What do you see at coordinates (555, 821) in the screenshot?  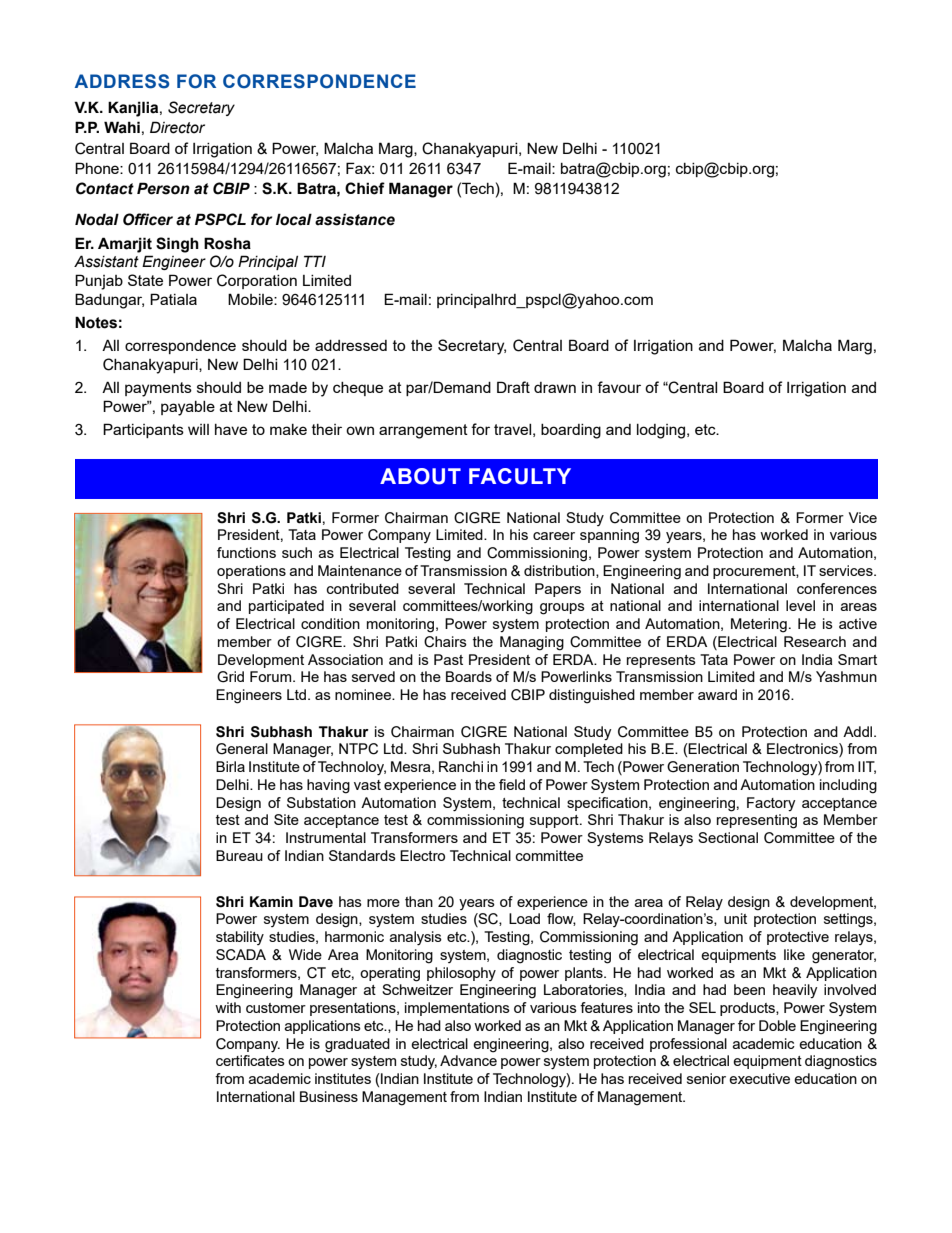 I see `support` at bounding box center [555, 821].
